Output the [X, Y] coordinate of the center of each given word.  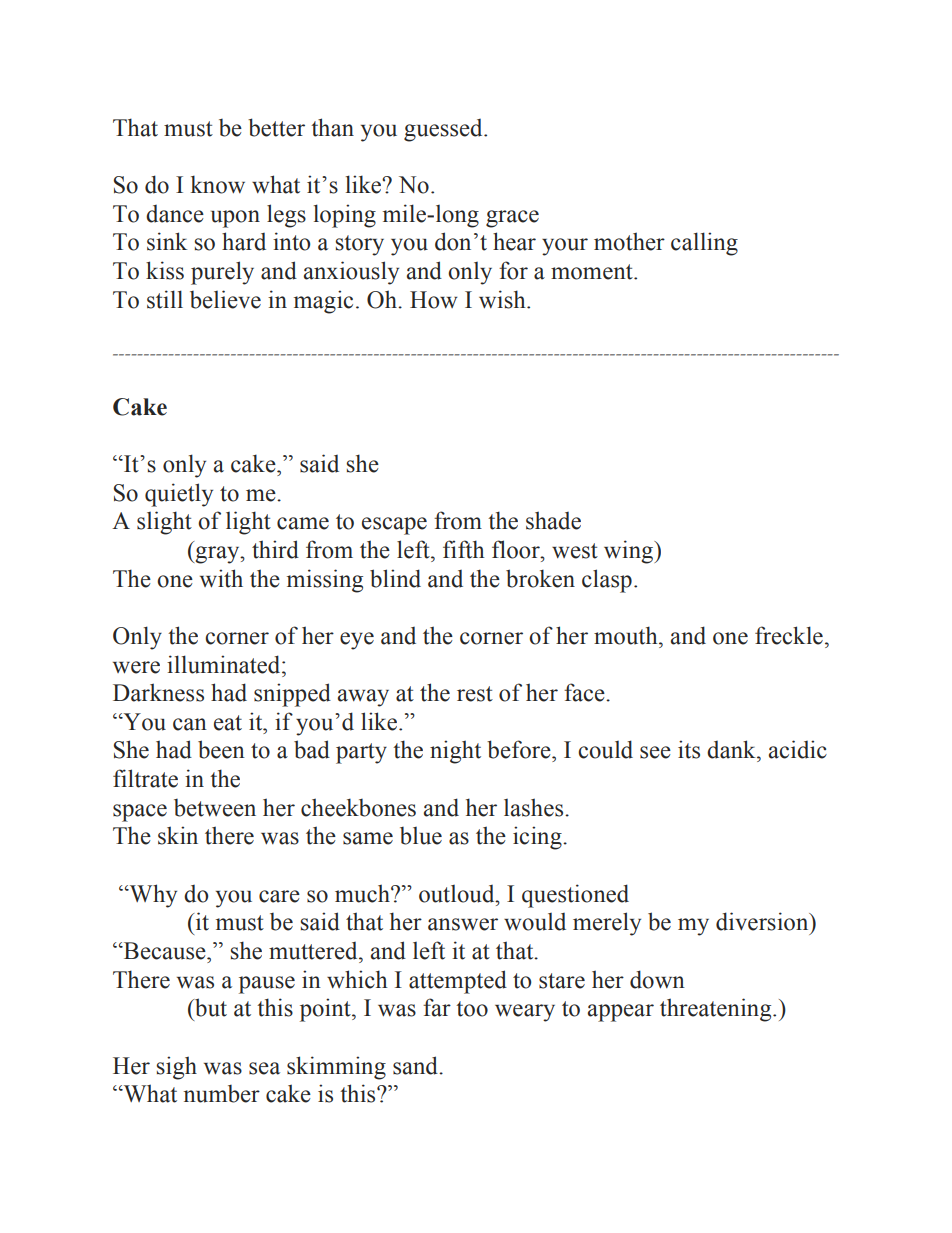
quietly [179, 495]
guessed [444, 130]
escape [394, 526]
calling [704, 244]
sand [416, 1065]
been [221, 749]
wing [630, 552]
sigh [177, 1068]
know [218, 184]
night [455, 752]
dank [732, 749]
